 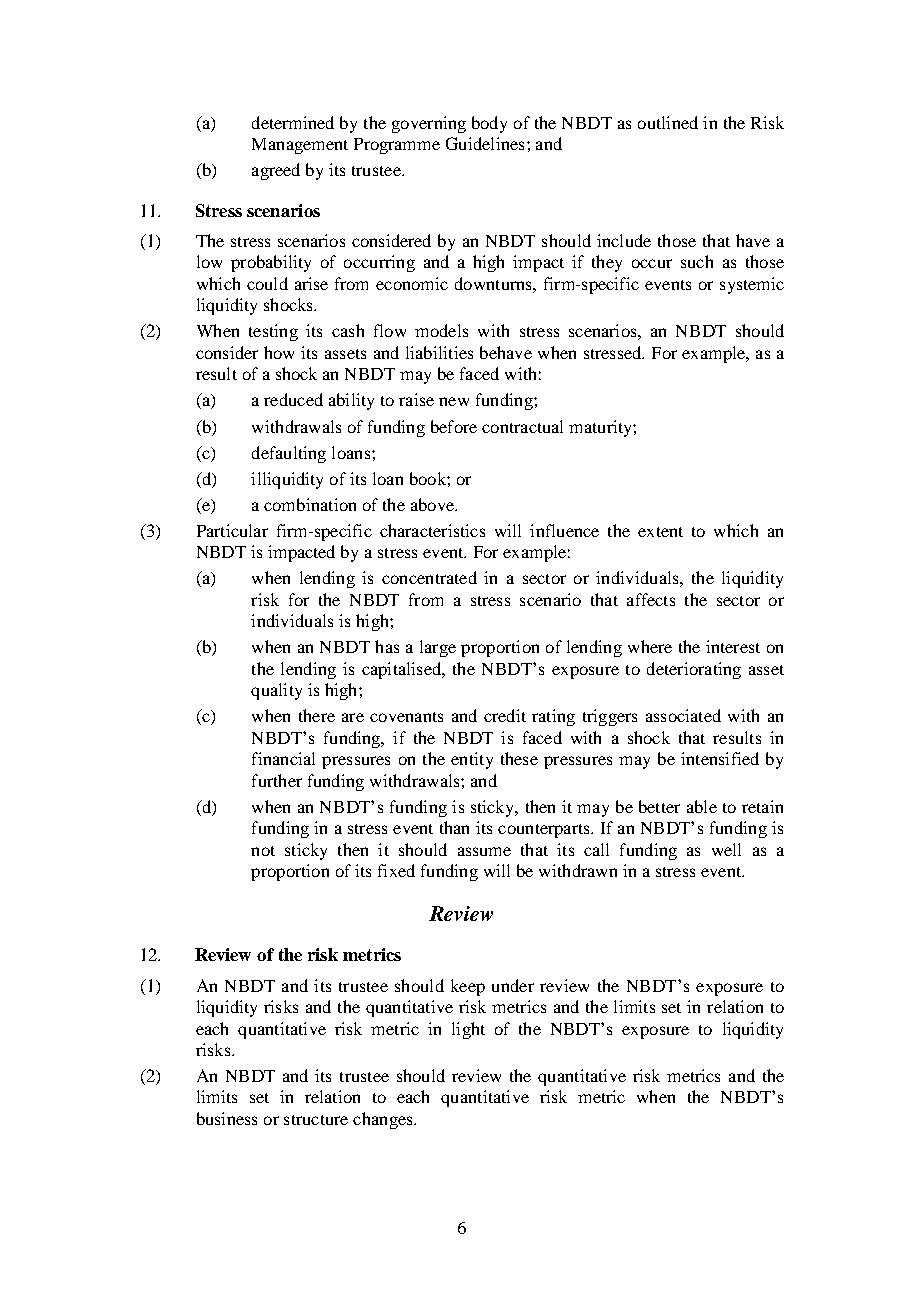 I want to click on models, so click(x=441, y=330).
